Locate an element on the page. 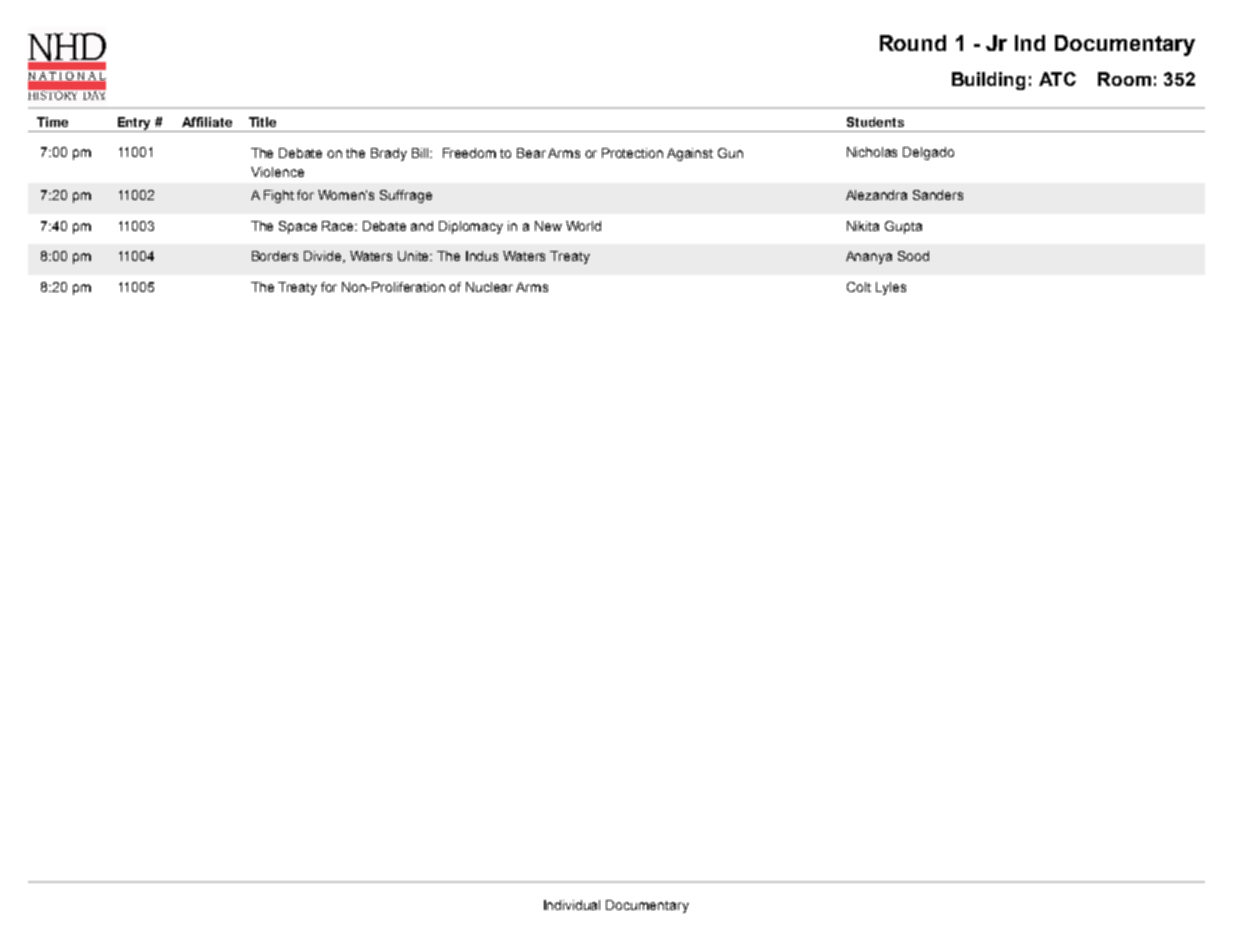 The width and height of the page is (1233, 952). Colt is located at coordinates (859, 287).
